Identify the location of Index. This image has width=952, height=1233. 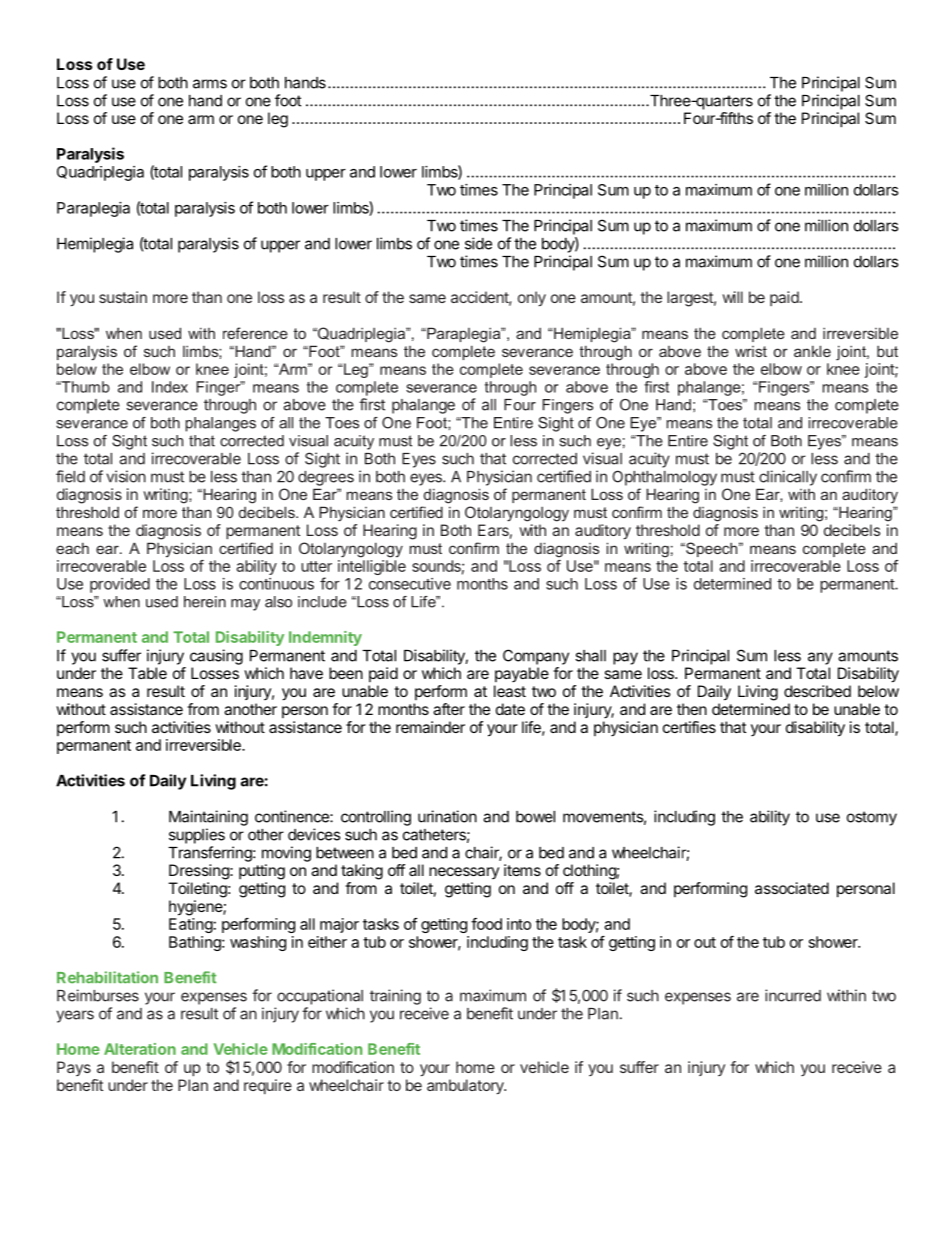
(170, 387).
